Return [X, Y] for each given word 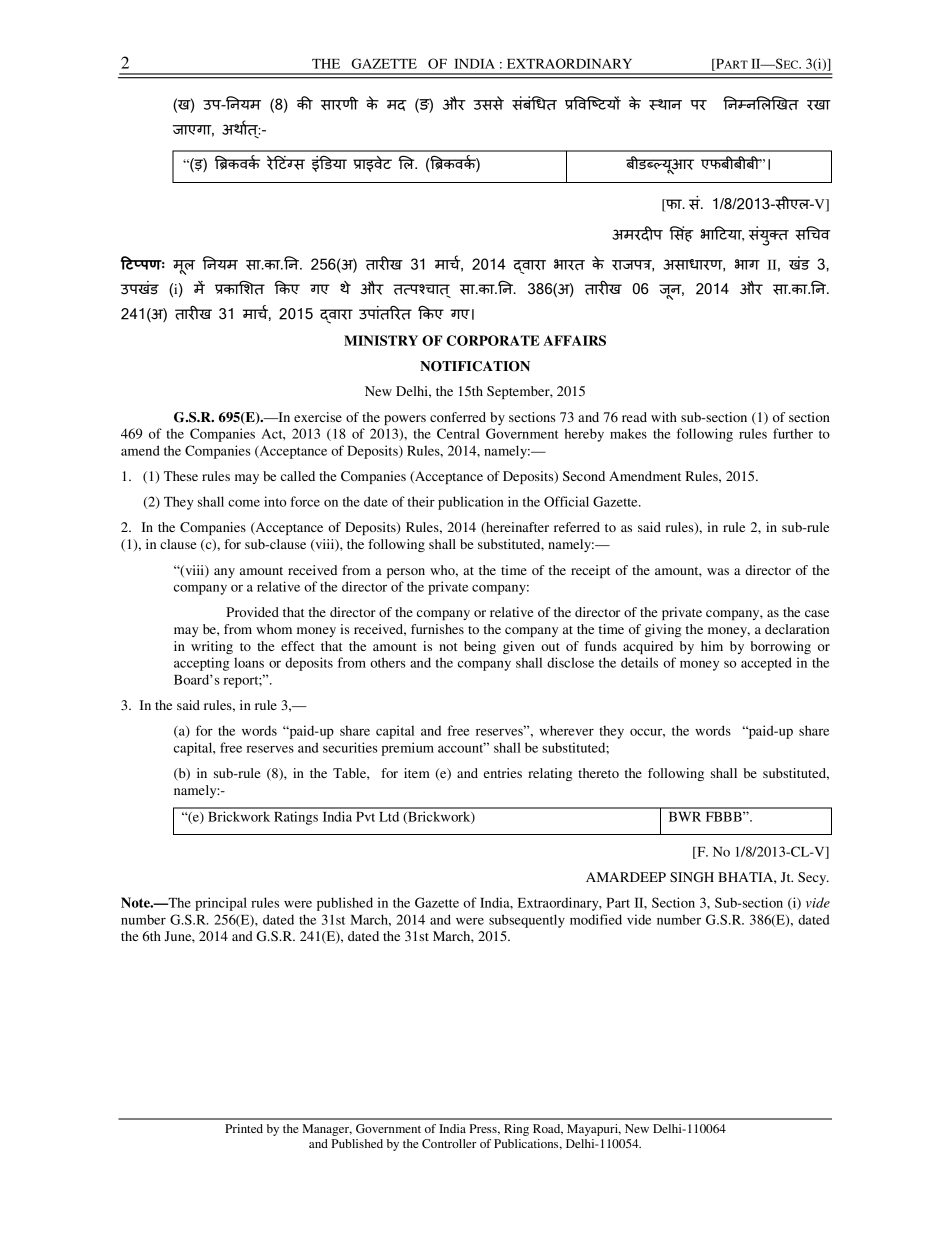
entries [503, 773]
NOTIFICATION [475, 366]
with [664, 417]
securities [350, 747]
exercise [318, 417]
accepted [766, 664]
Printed [244, 1128]
